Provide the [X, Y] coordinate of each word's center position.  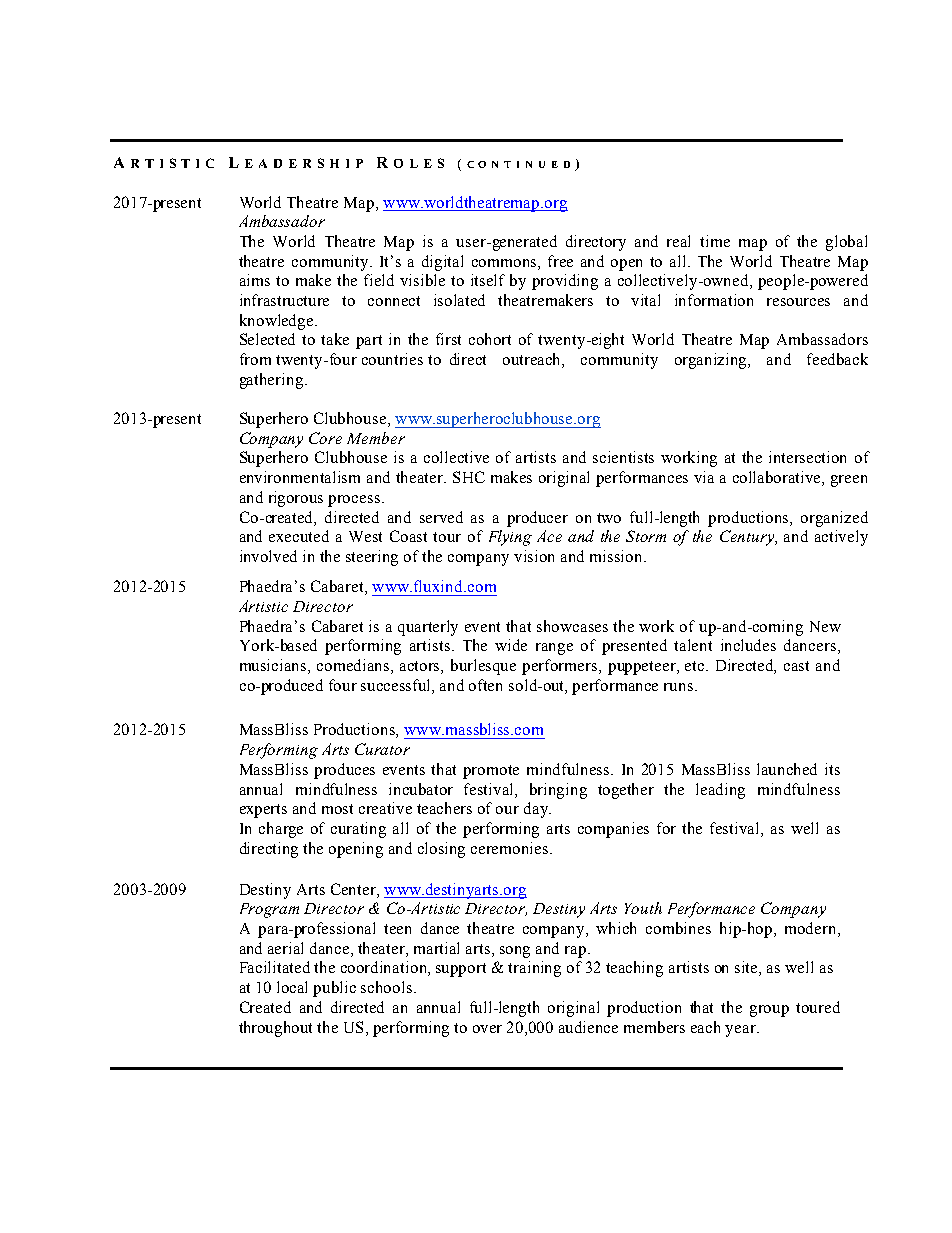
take [335, 339]
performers [561, 667]
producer [537, 519]
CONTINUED [518, 164]
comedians [354, 666]
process [354, 501]
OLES [419, 163]
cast [796, 666]
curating [358, 830]
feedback [837, 359]
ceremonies [511, 848]
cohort [490, 339]
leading [720, 791]
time [715, 241]
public [334, 989]
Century [748, 538]
